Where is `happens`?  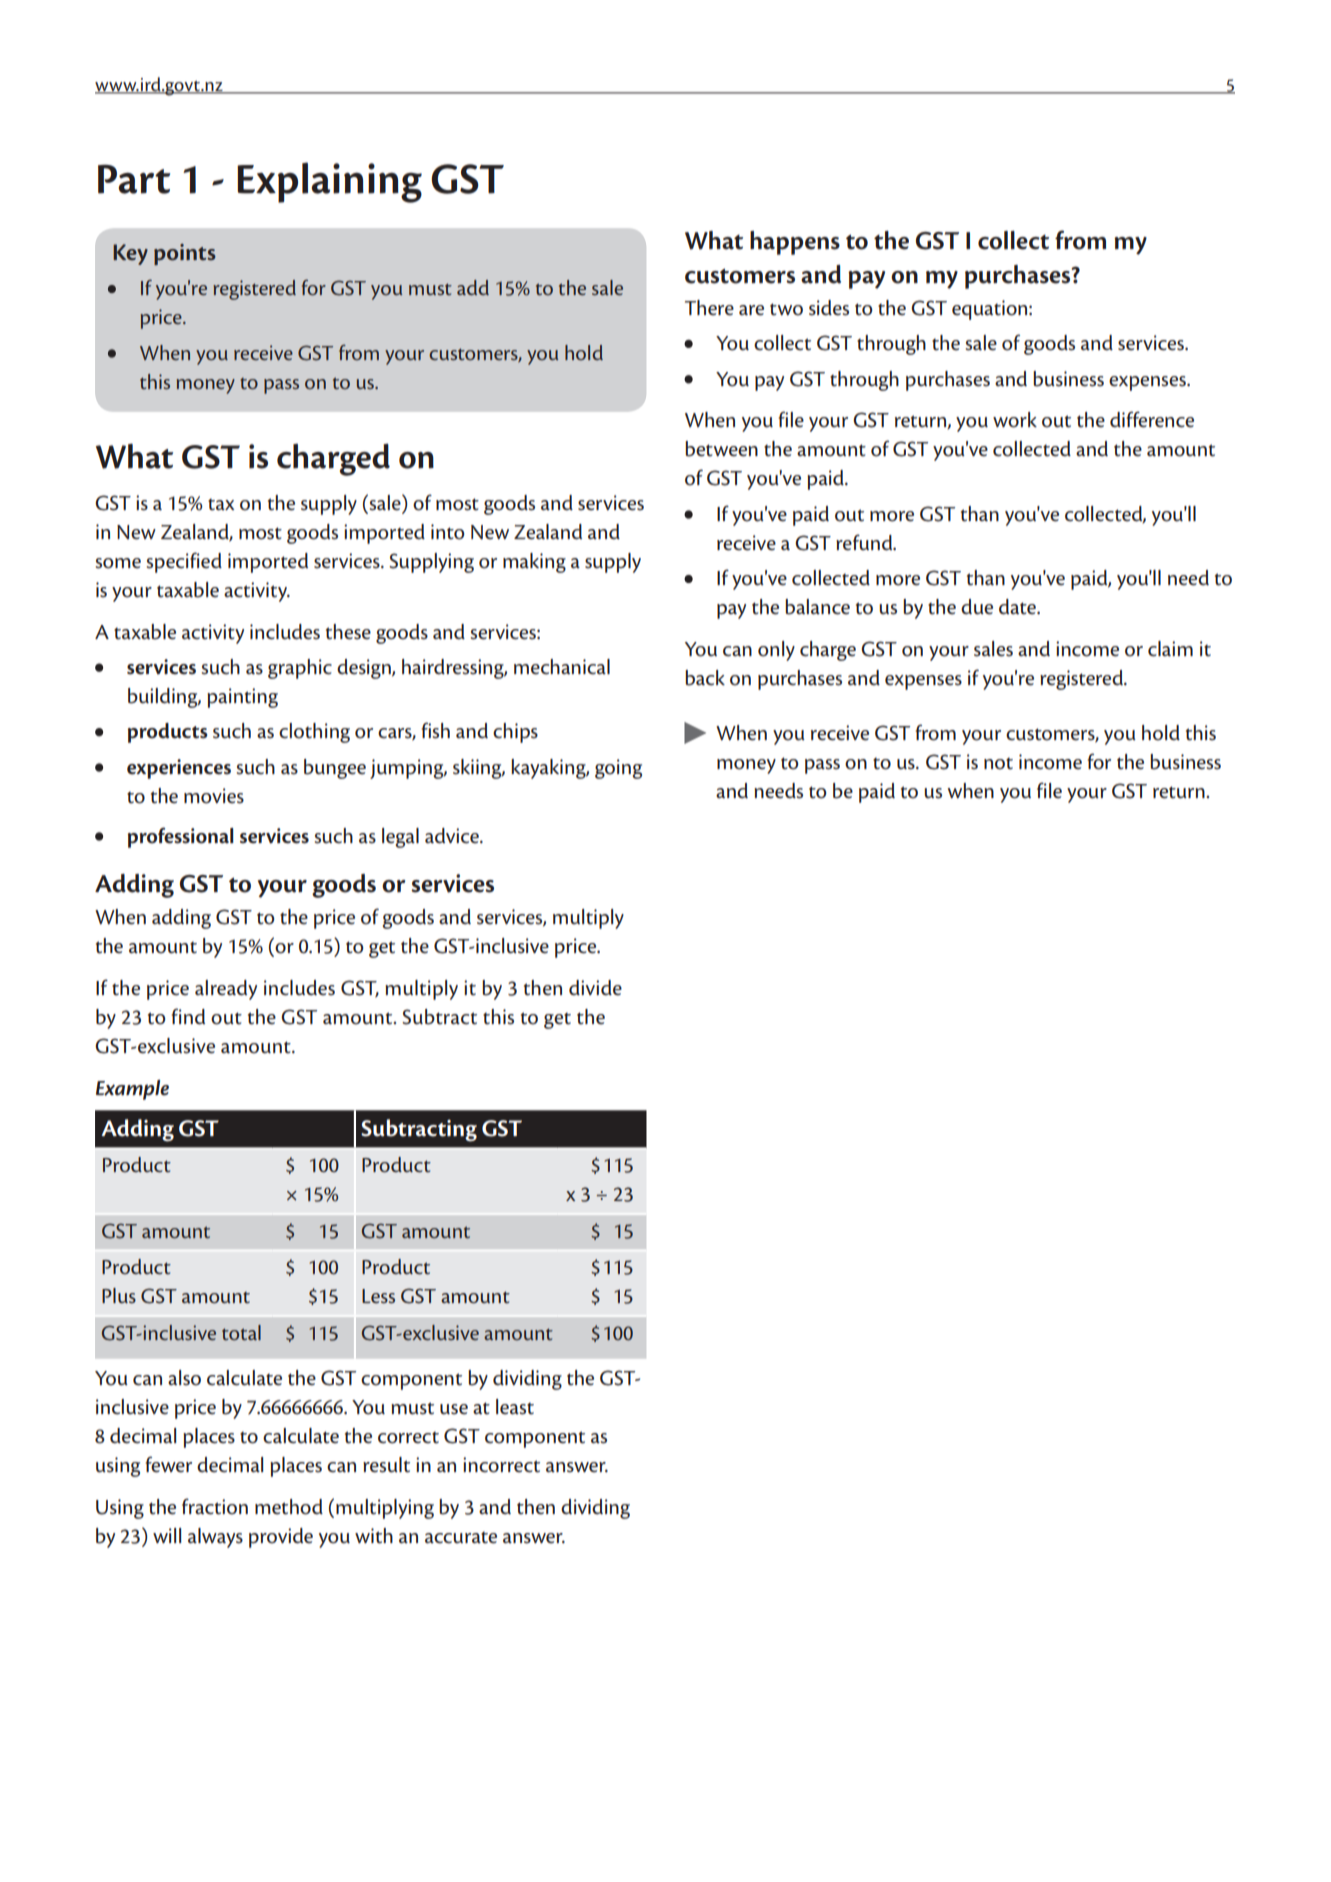
happens is located at coordinates (795, 243).
